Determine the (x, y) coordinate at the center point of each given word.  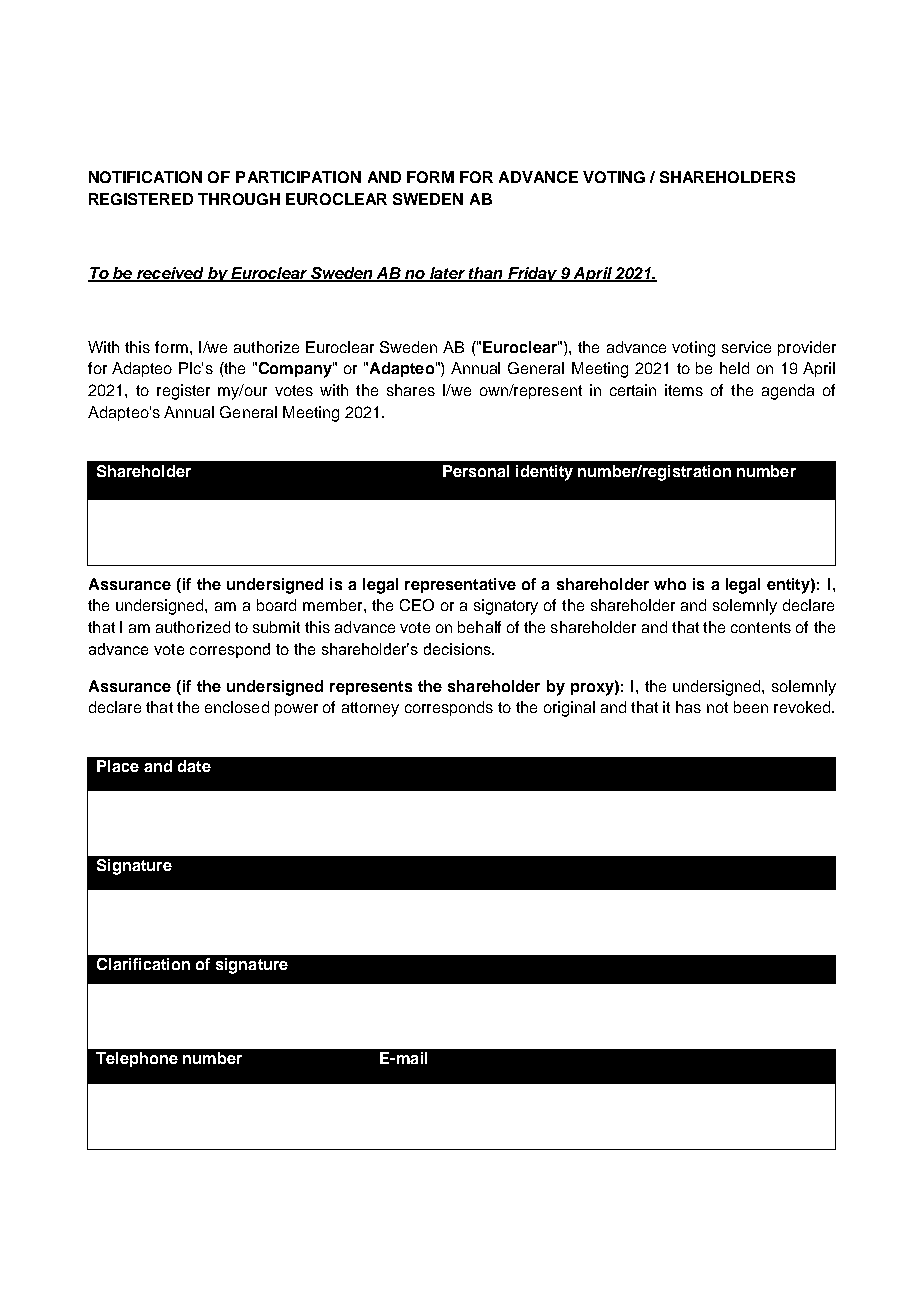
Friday (532, 274)
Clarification (143, 964)
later (447, 274)
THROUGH (239, 199)
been (751, 707)
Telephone (137, 1059)
